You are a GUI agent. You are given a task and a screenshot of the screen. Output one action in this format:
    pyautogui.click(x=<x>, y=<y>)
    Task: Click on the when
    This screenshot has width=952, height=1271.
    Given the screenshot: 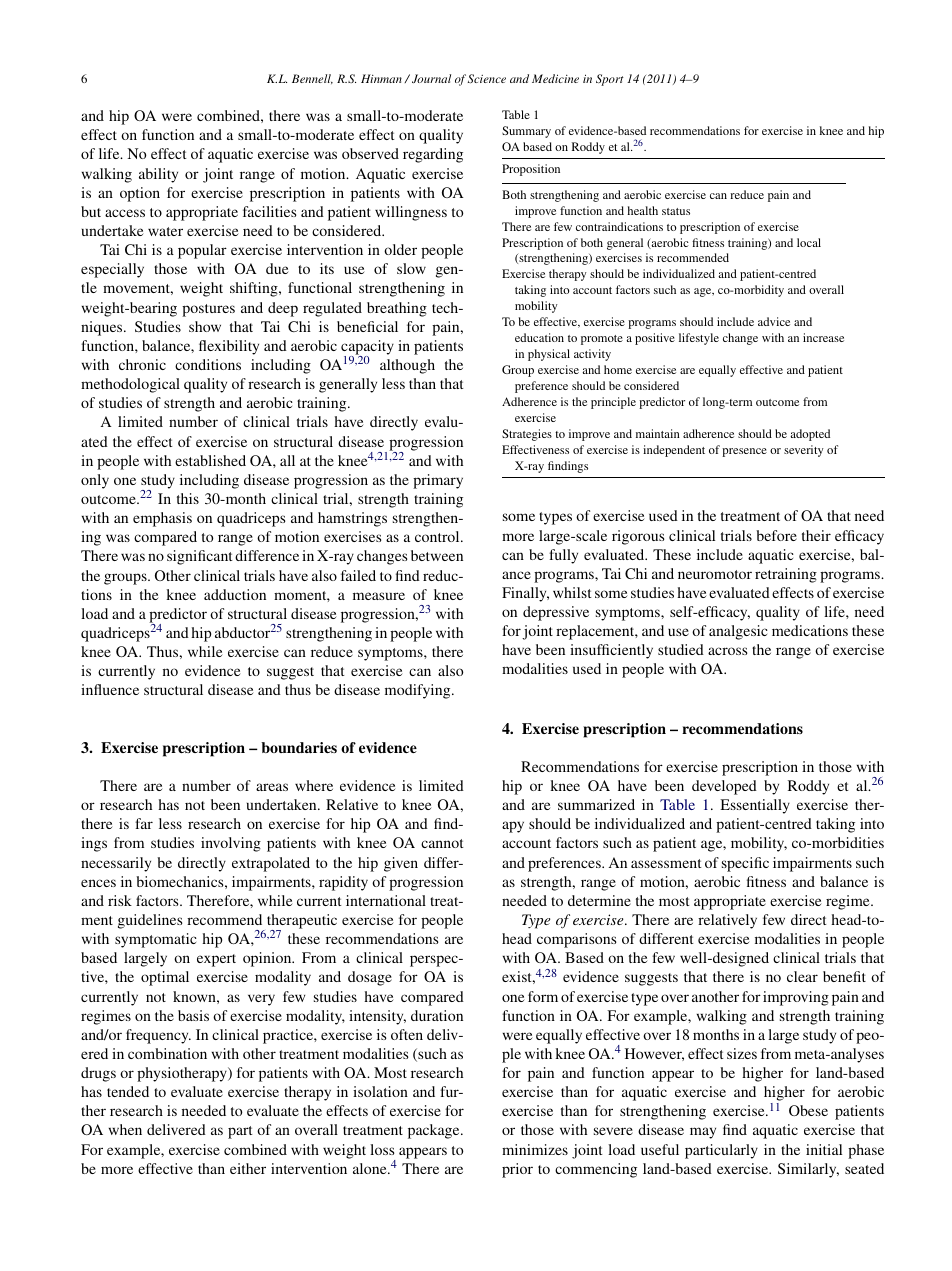 What is the action you would take?
    pyautogui.click(x=125, y=1129)
